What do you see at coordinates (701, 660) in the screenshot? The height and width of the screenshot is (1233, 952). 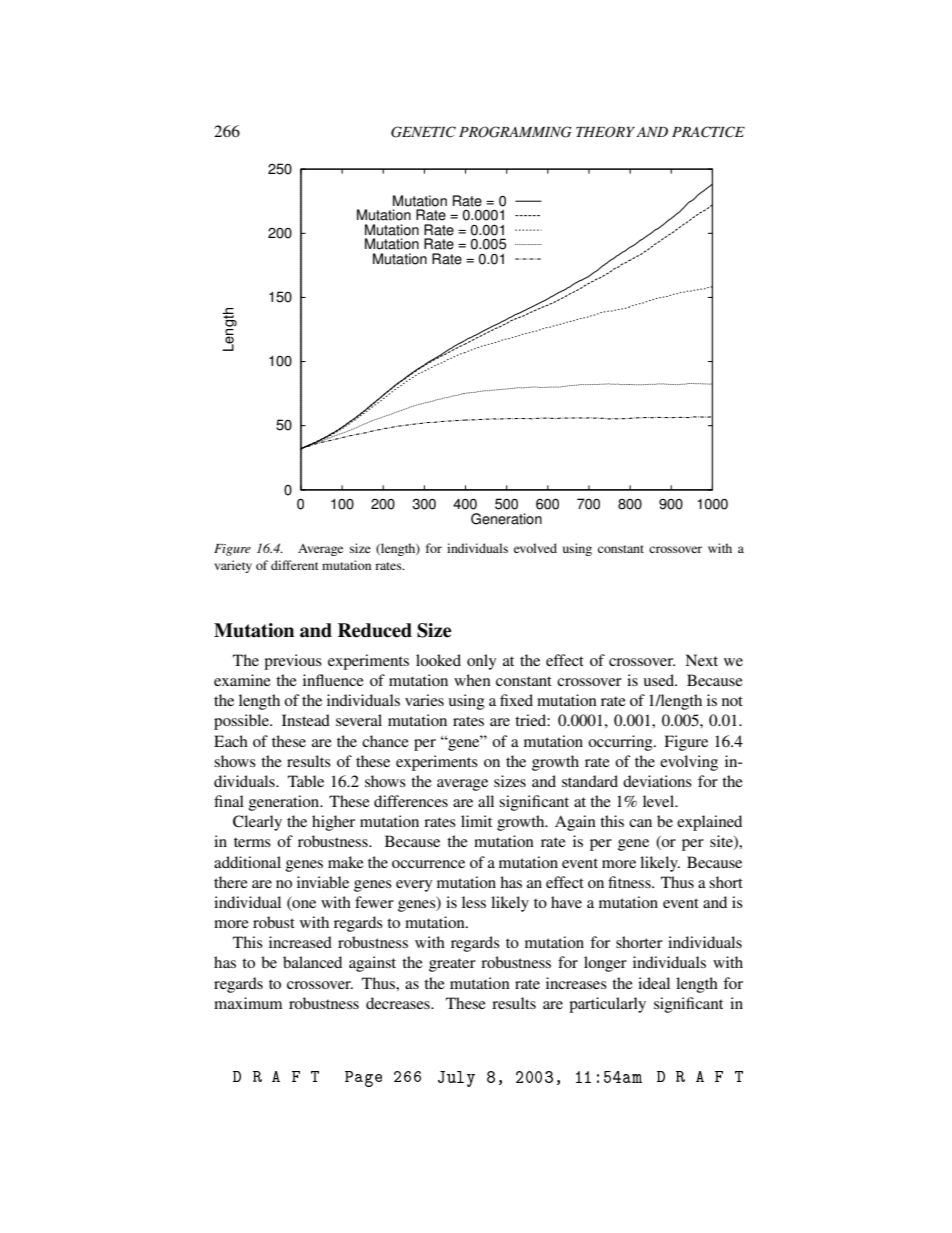 I see `Next` at bounding box center [701, 660].
